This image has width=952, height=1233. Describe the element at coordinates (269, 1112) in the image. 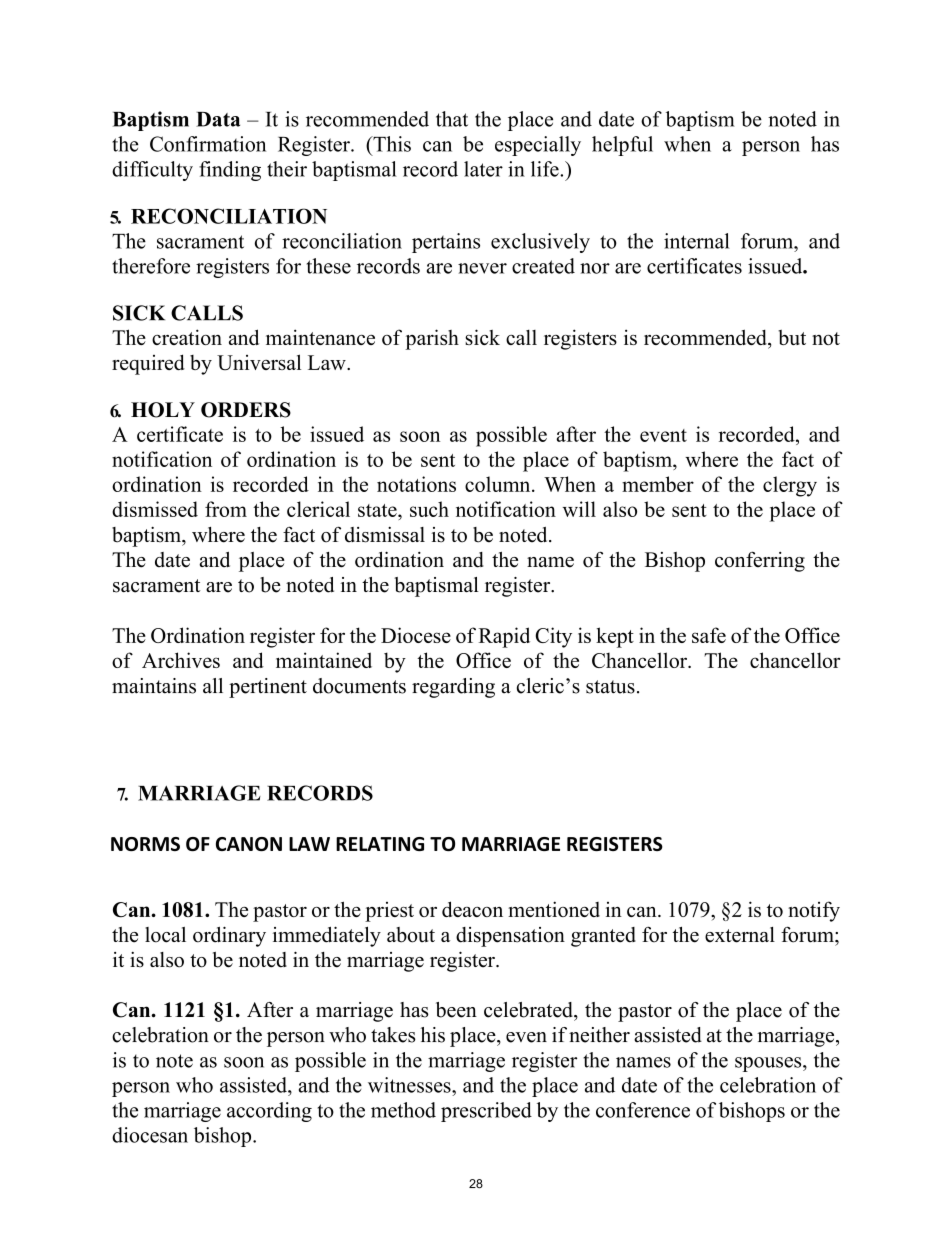

I see `according` at that location.
